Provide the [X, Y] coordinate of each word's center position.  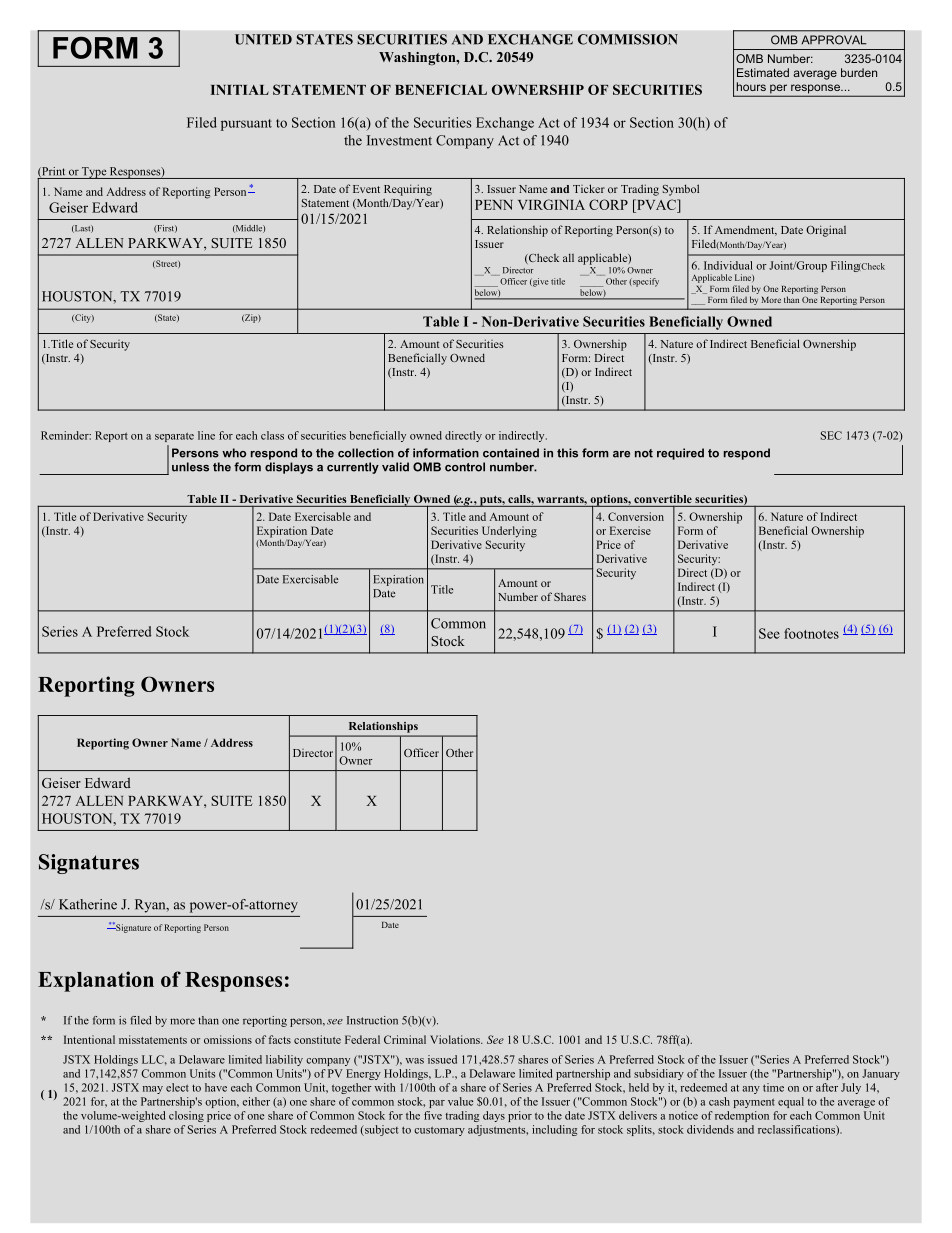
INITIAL [240, 90]
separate [174, 437]
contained [511, 453]
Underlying [509, 532]
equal [791, 1102]
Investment [399, 140]
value [460, 1101]
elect [177, 1087]
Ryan [151, 906]
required [680, 454]
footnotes [811, 633]
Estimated [763, 72]
